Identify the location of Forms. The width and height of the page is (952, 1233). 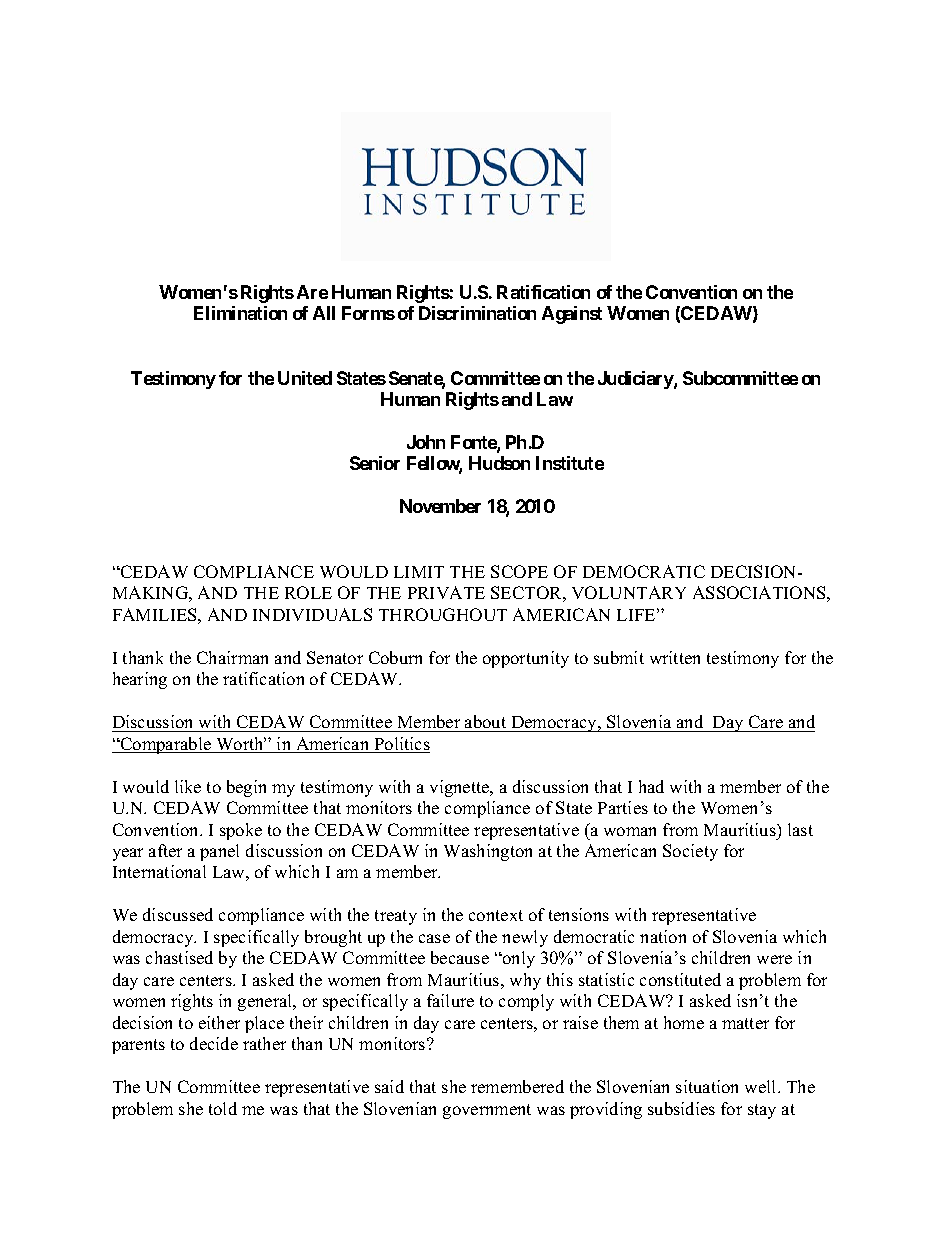
(368, 313).
